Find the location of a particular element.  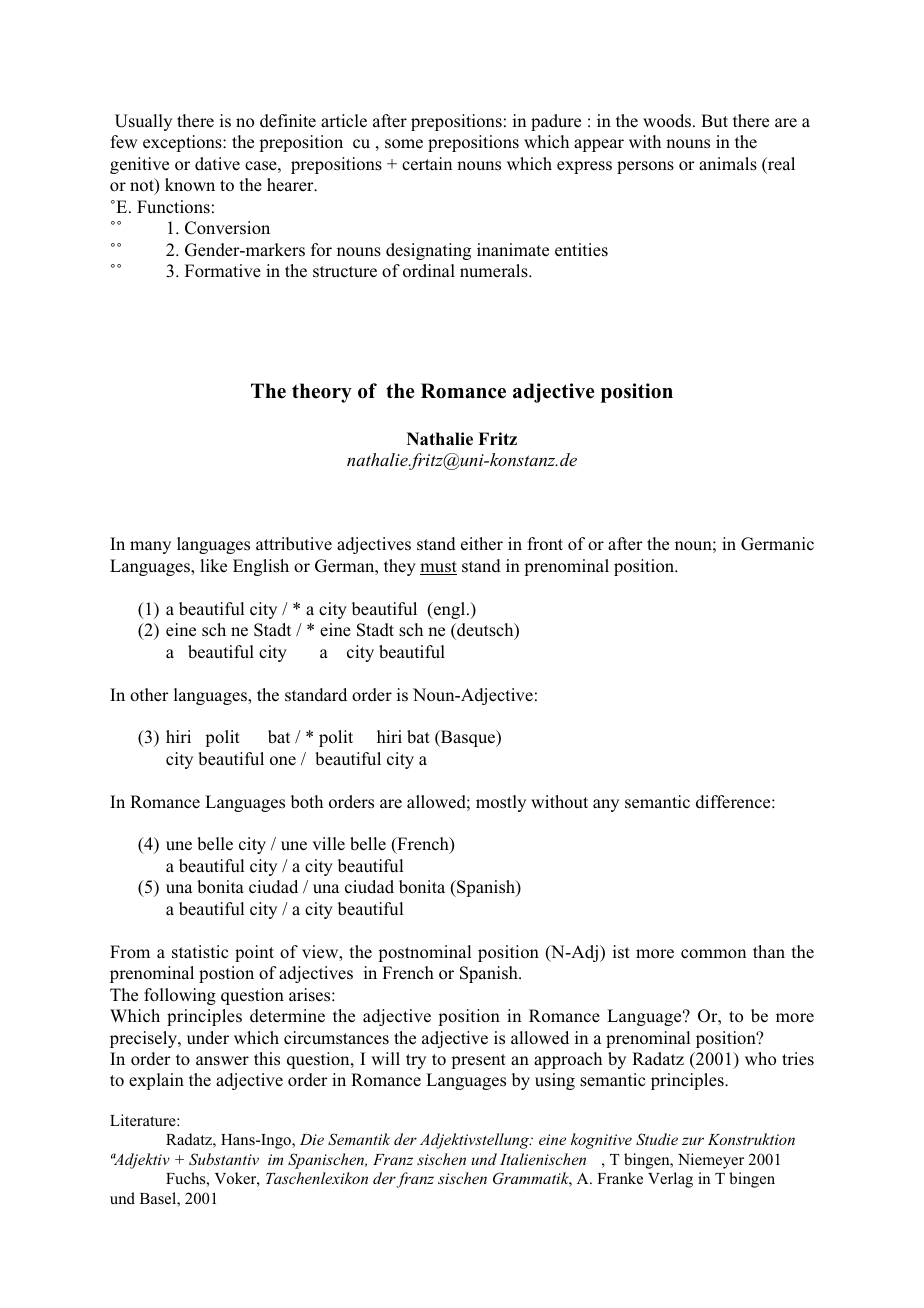

dative is located at coordinates (217, 164).
